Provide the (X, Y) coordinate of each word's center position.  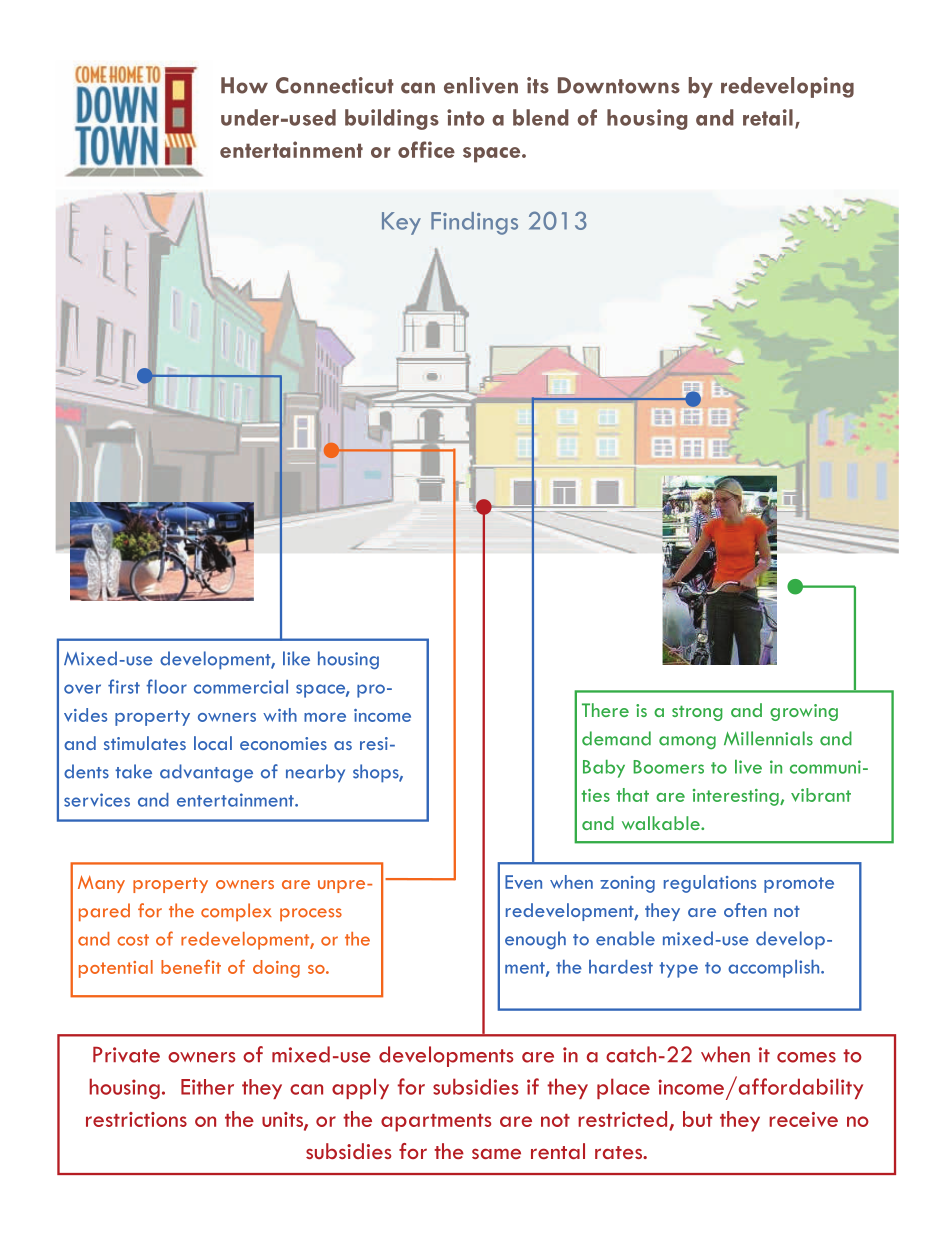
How (244, 85)
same (496, 1153)
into (465, 117)
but (698, 1119)
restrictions (136, 1119)
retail (768, 117)
